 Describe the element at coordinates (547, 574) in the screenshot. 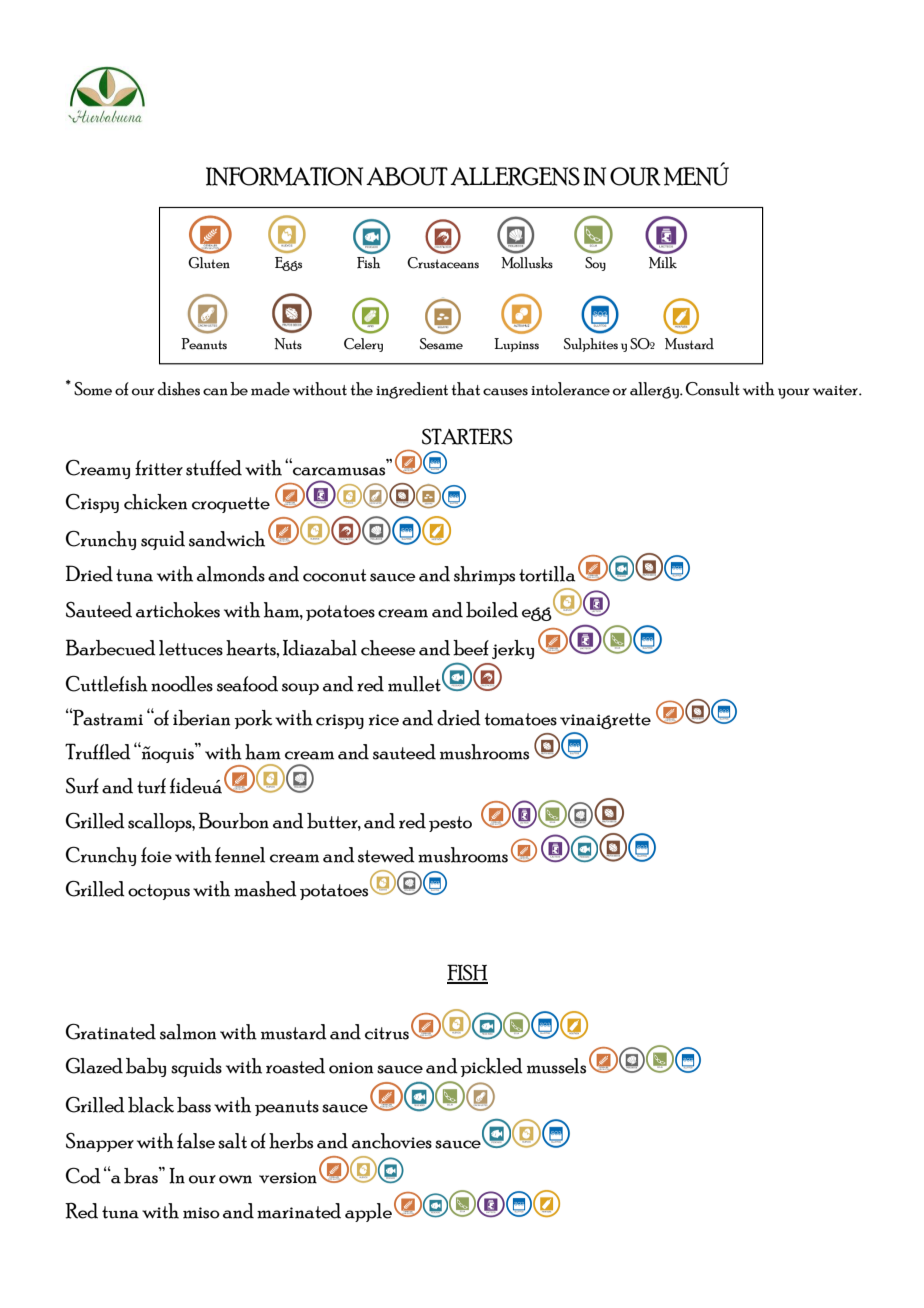

I see `tortilla` at that location.
